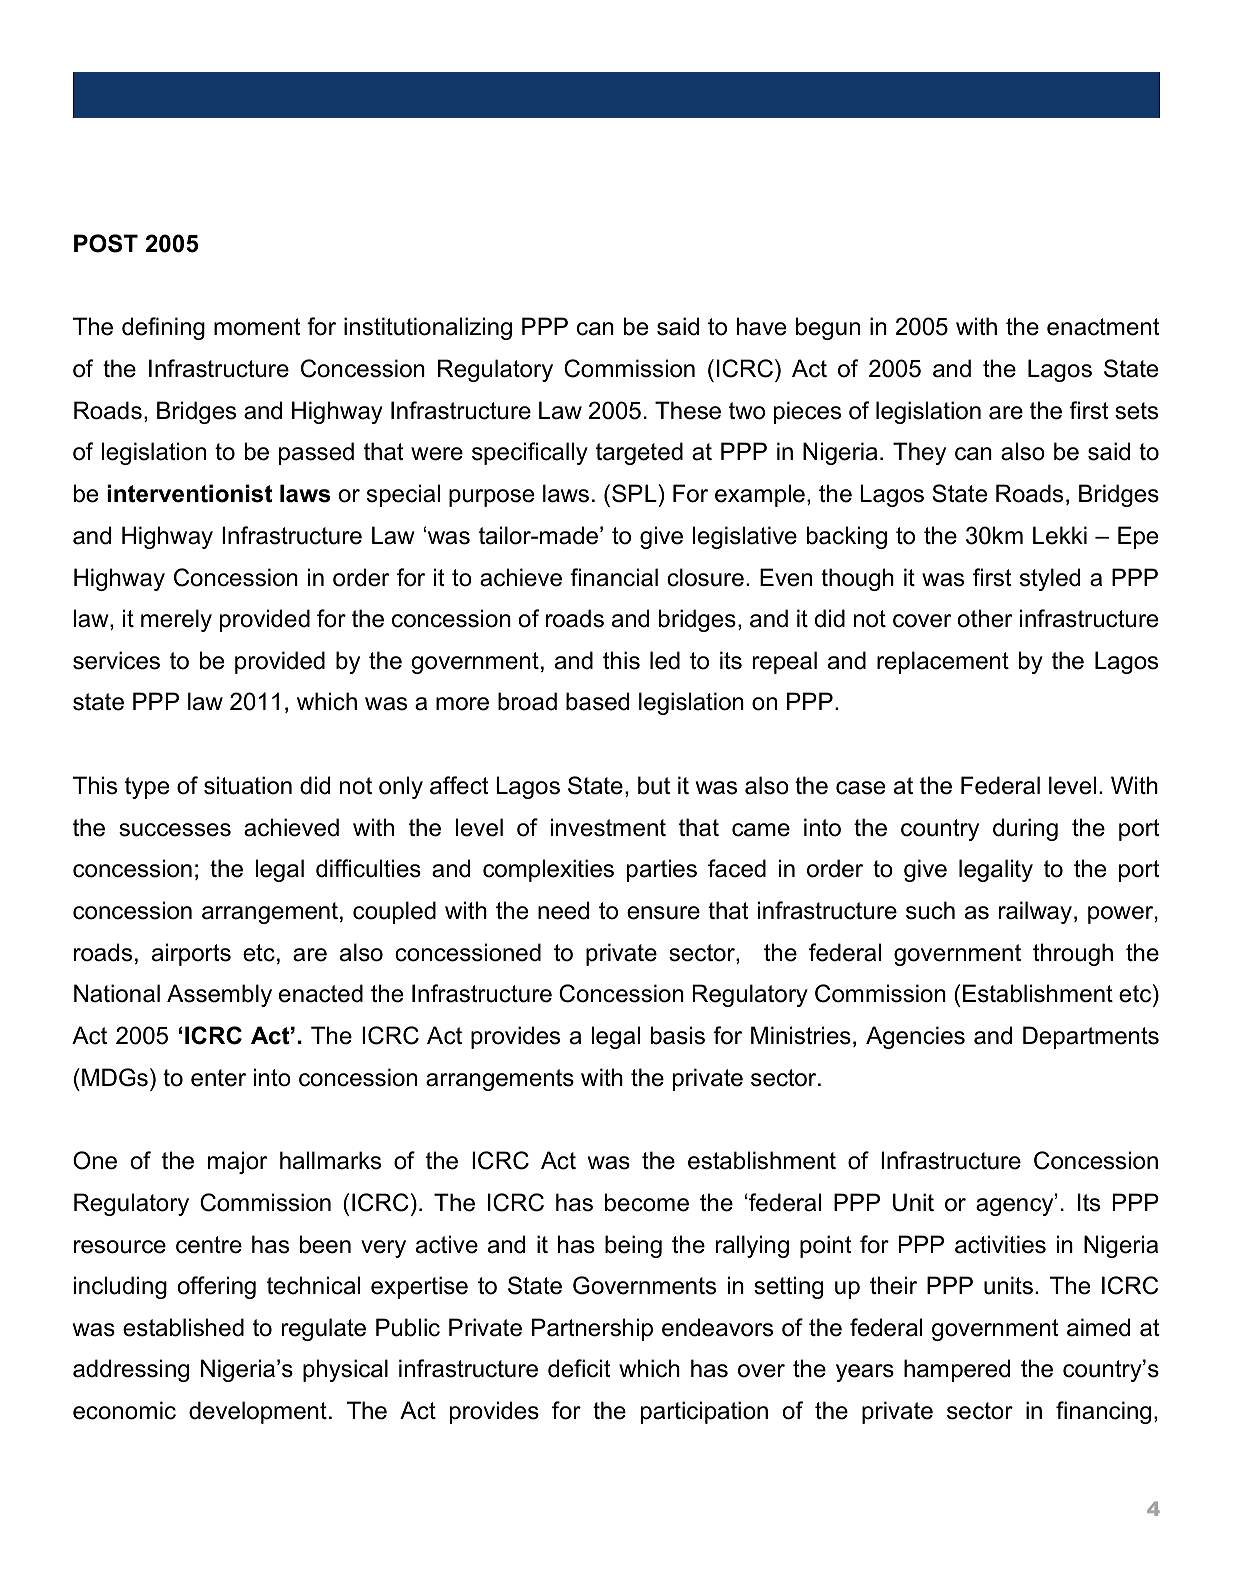 Image resolution: width=1233 pixels, height=1595 pixels. What do you see at coordinates (258, 1412) in the image?
I see `development` at bounding box center [258, 1412].
